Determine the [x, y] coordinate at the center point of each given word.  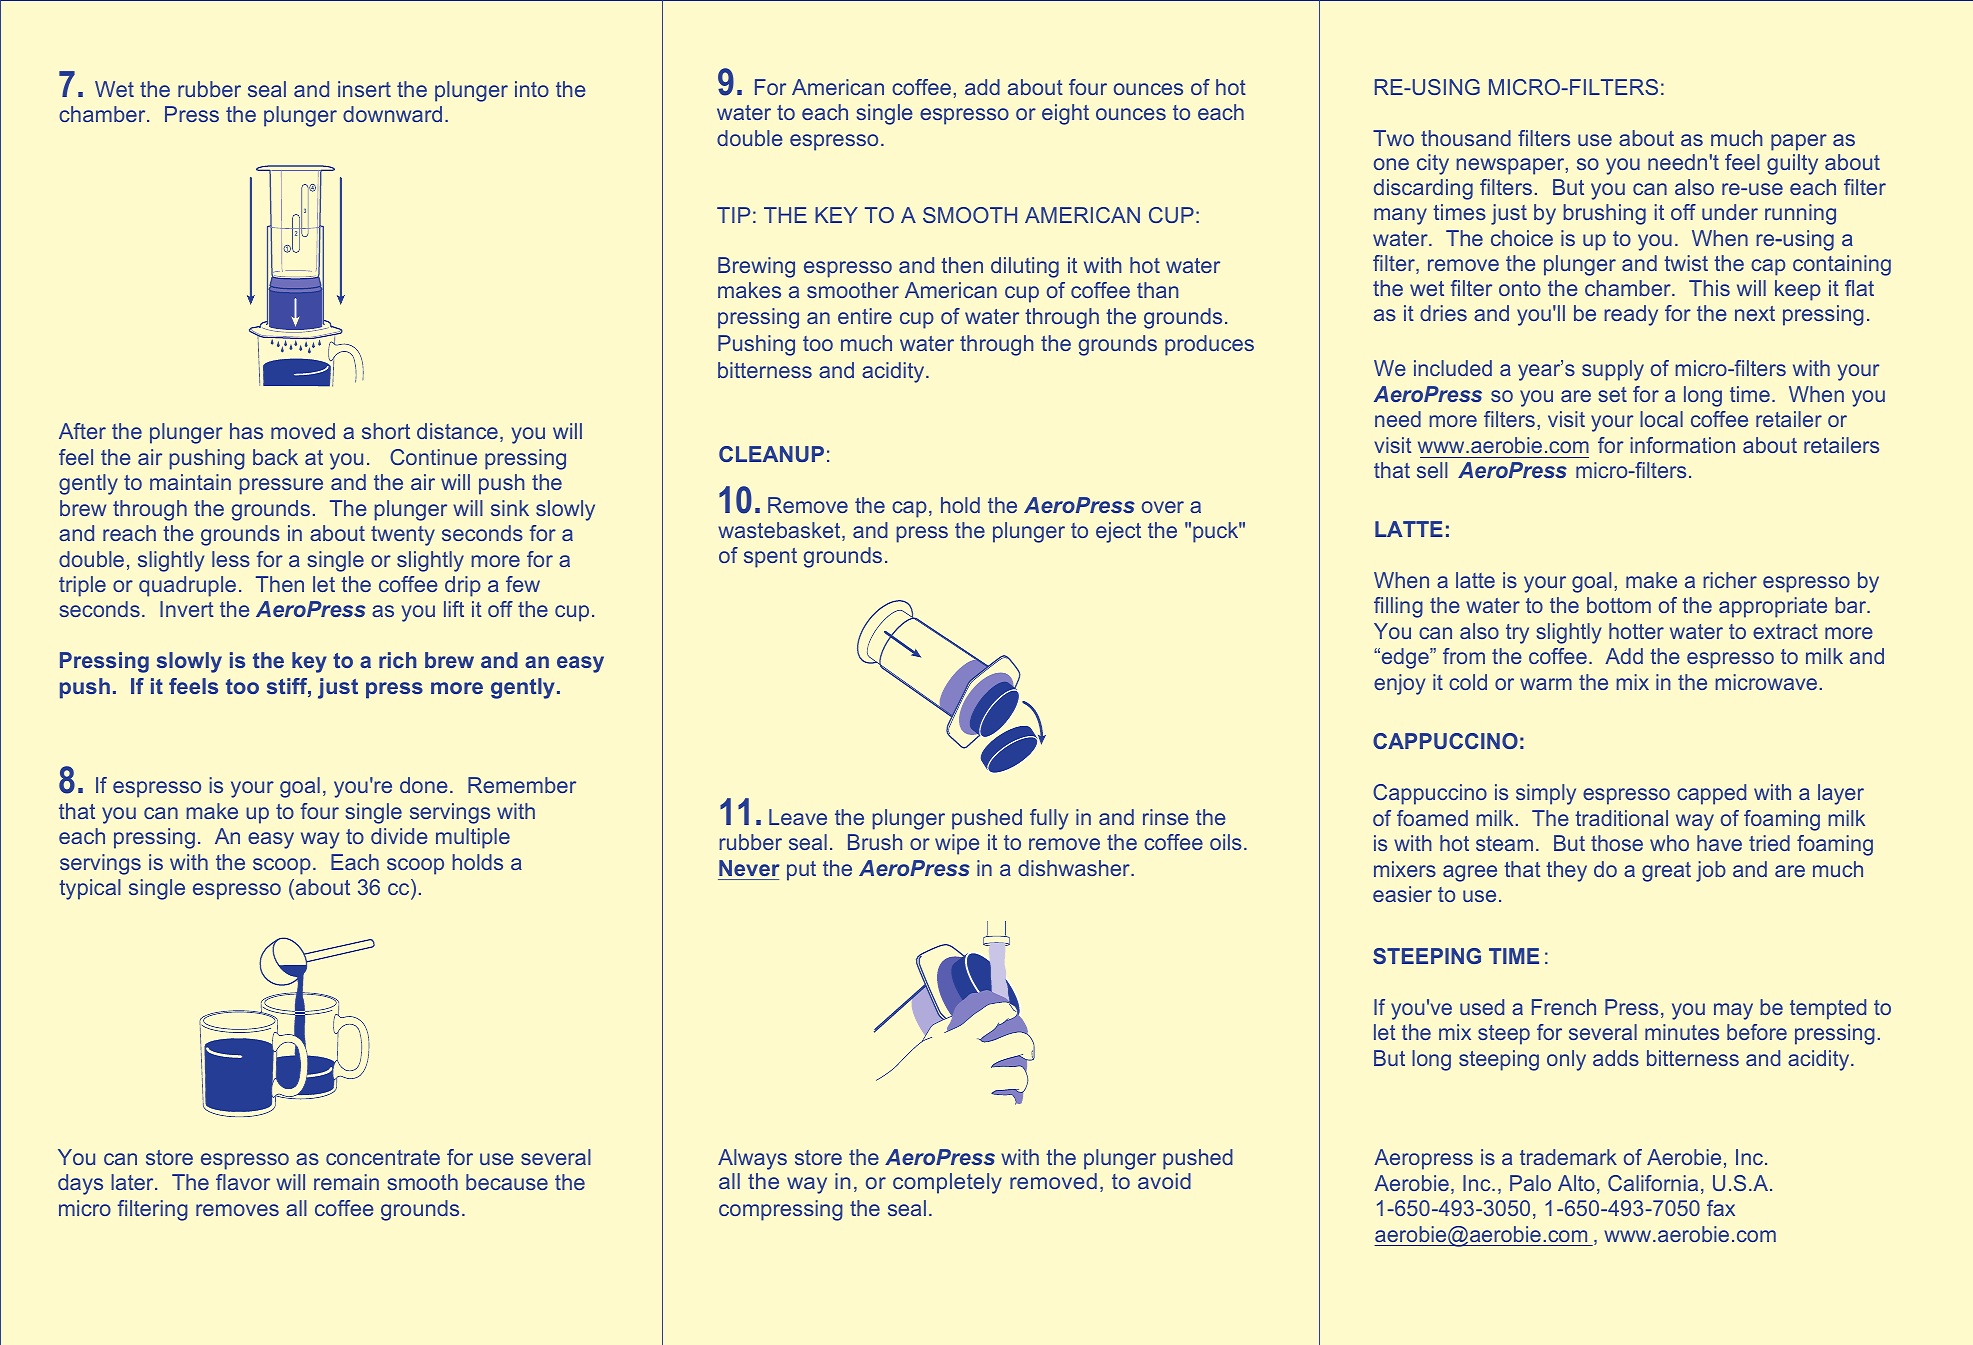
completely [947, 1183]
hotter [1636, 631]
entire [865, 316]
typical [90, 889]
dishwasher [1075, 868]
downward [392, 114]
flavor [243, 1182]
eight [1065, 114]
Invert [187, 609]
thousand [1466, 138]
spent [770, 558]
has [246, 431]
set [1613, 394]
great [1666, 872]
